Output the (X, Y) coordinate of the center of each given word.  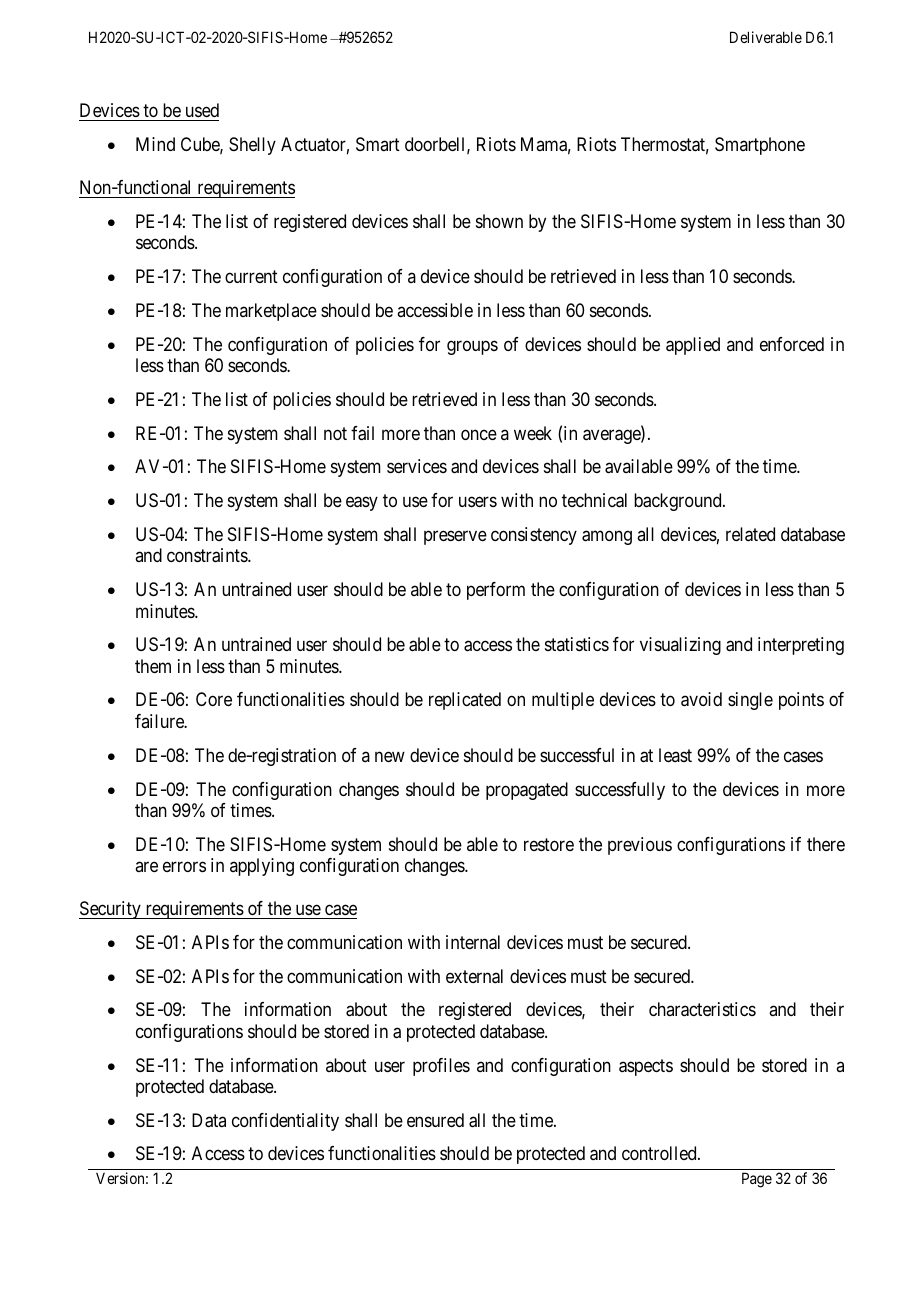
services (417, 466)
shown (499, 221)
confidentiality (285, 1122)
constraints (208, 555)
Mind (155, 144)
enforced (792, 344)
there (826, 844)
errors (184, 867)
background (679, 502)
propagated (527, 791)
